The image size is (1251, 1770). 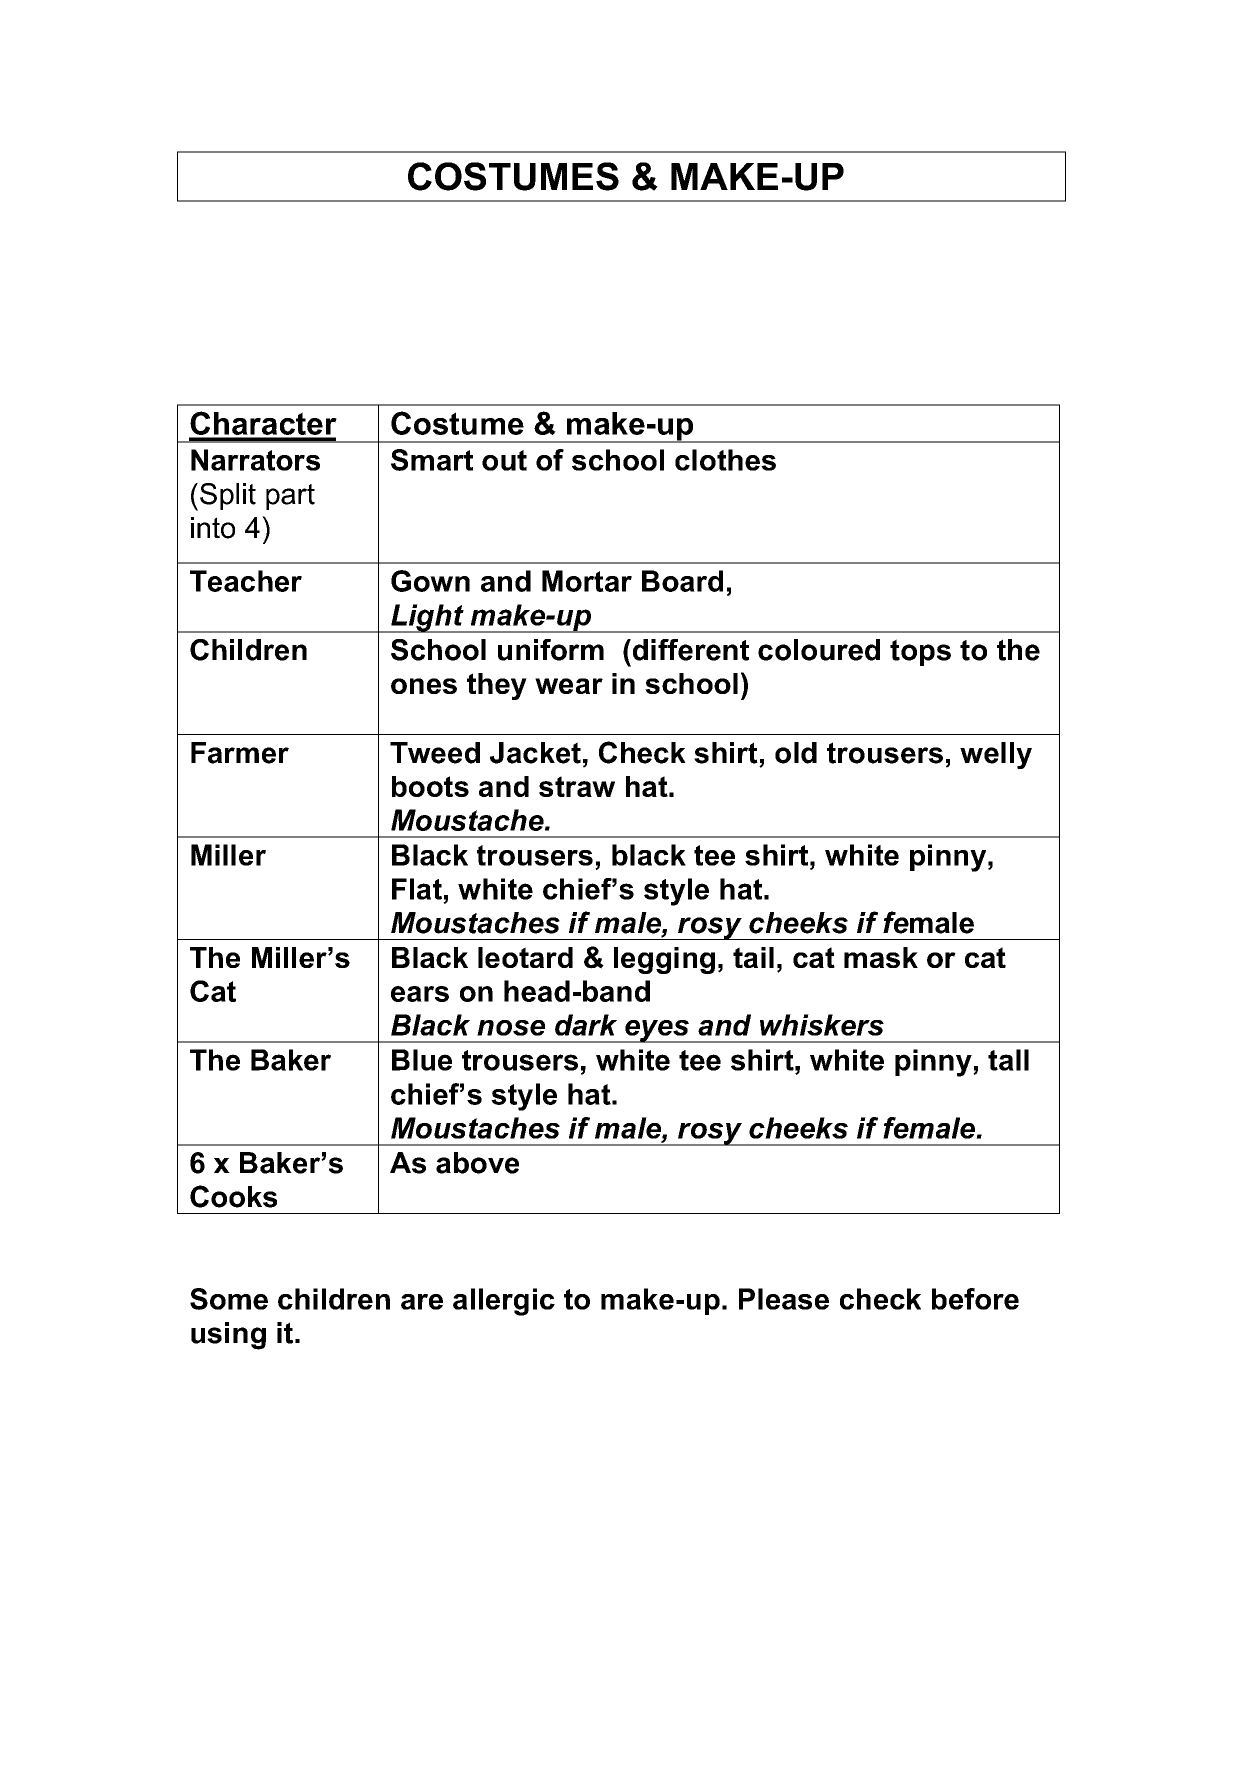 I want to click on part, so click(x=290, y=497).
